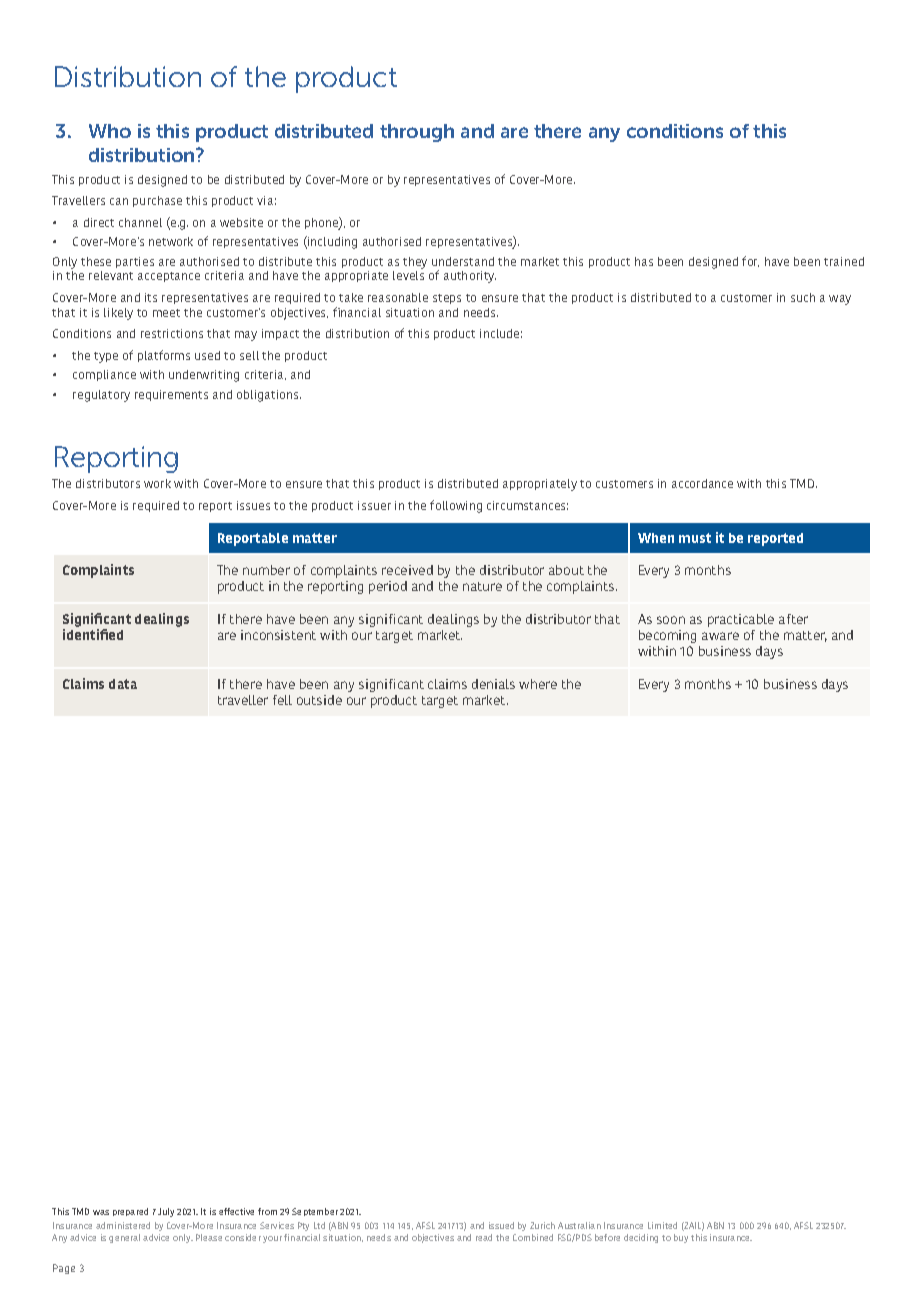 Image resolution: width=924 pixels, height=1308 pixels. Describe the element at coordinates (253, 505) in the screenshot. I see `issues` at that location.
